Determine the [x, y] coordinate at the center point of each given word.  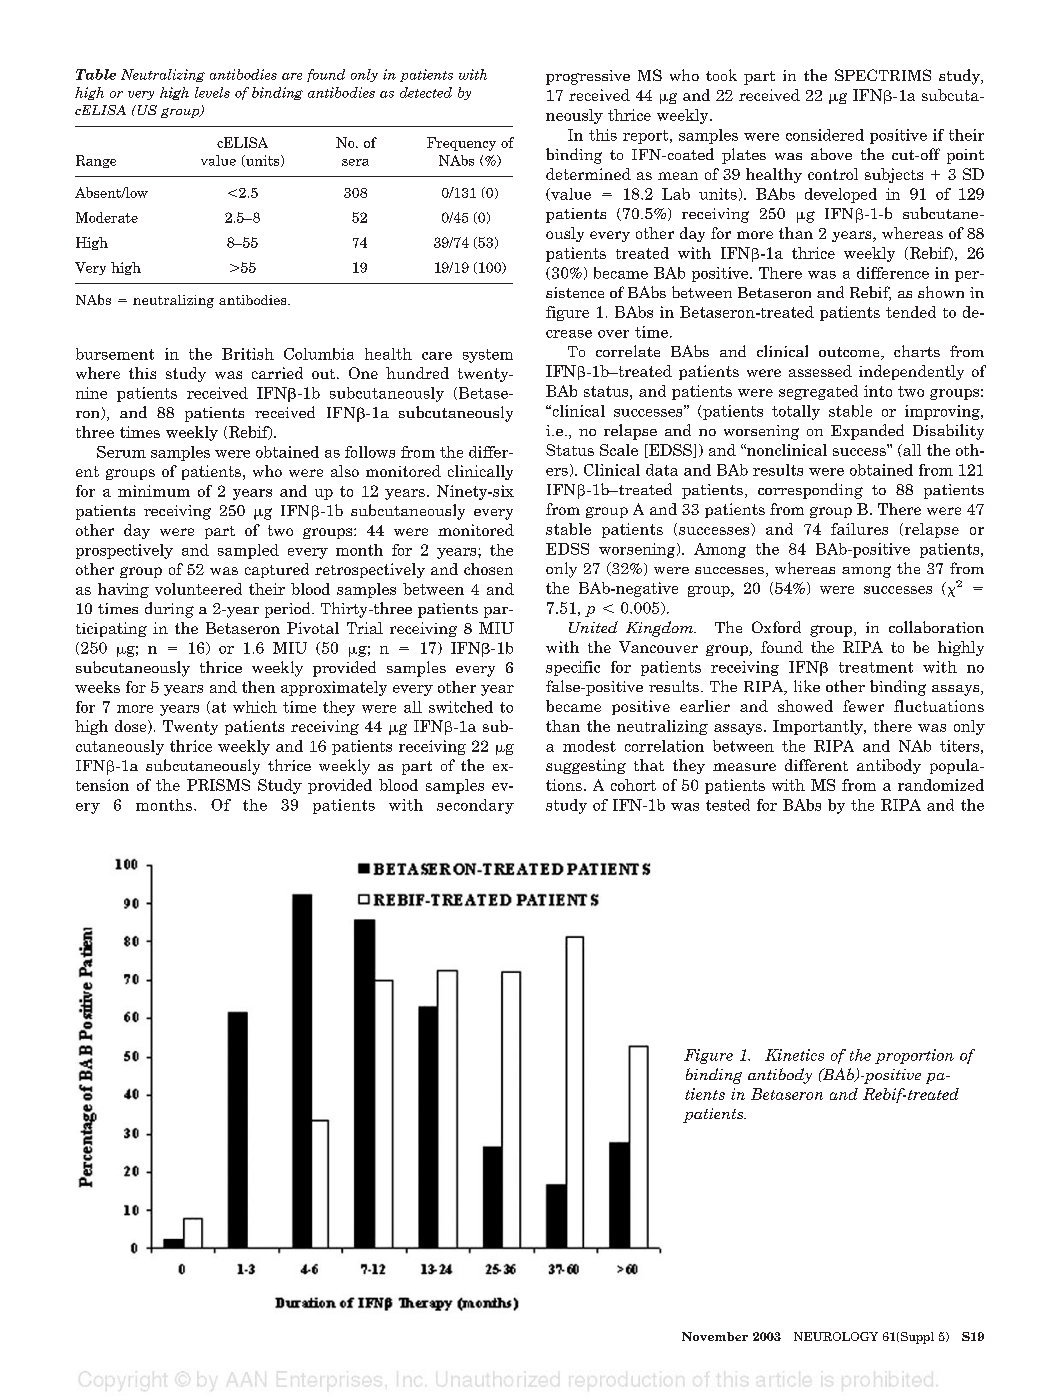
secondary [475, 806]
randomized [941, 785]
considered [825, 135]
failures [859, 529]
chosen [488, 569]
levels [212, 92]
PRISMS [218, 785]
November [715, 1336]
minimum [154, 491]
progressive [588, 77]
